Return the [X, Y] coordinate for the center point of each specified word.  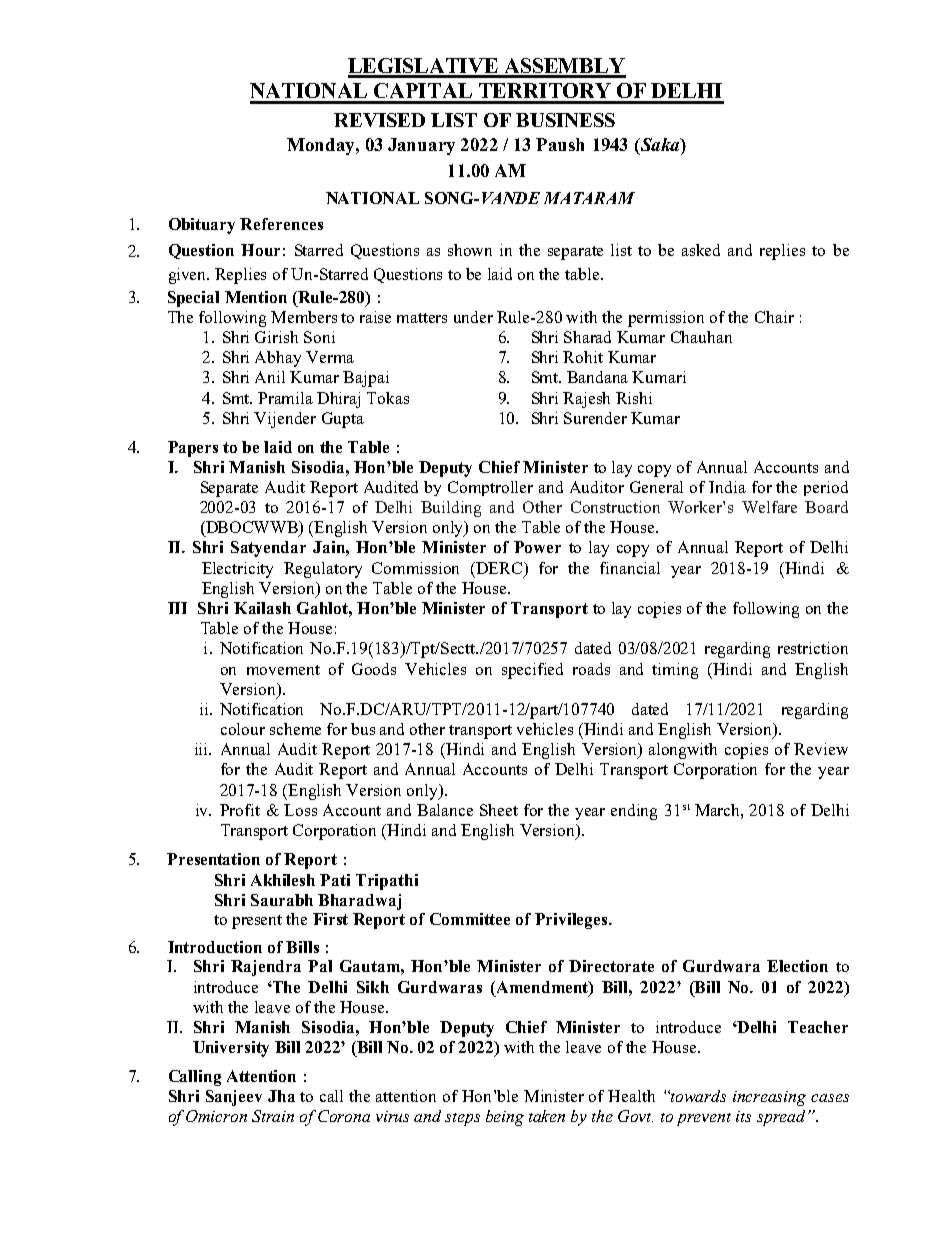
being [505, 1118]
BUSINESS [565, 120]
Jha [281, 1096]
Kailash [262, 608]
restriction [813, 648]
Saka [660, 146]
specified [532, 671]
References [281, 224]
